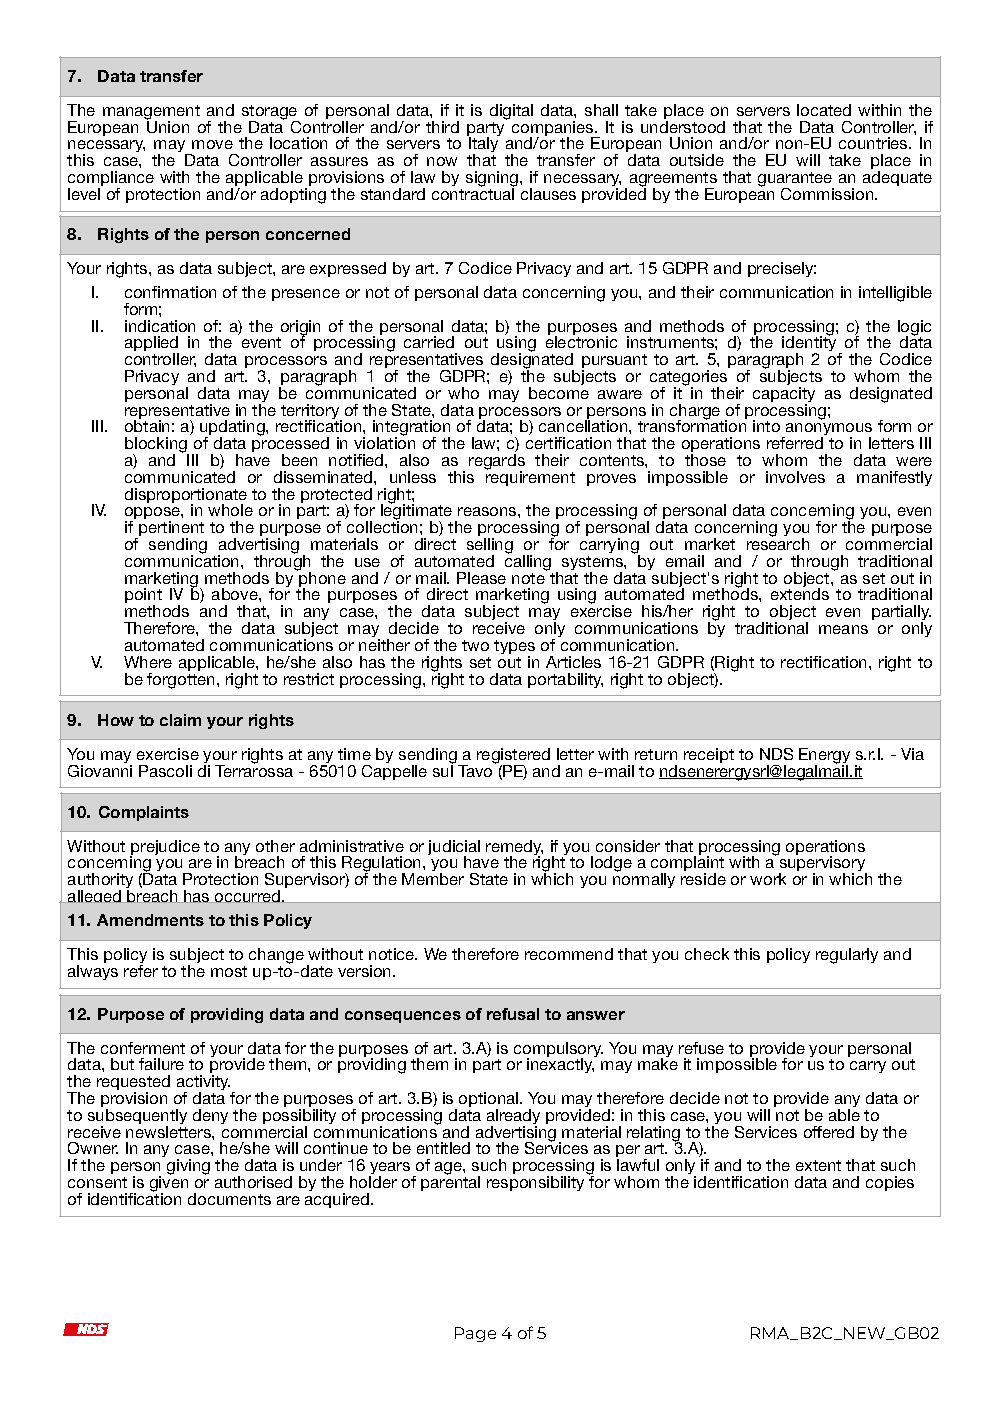  I want to click on guarantee, so click(796, 180).
